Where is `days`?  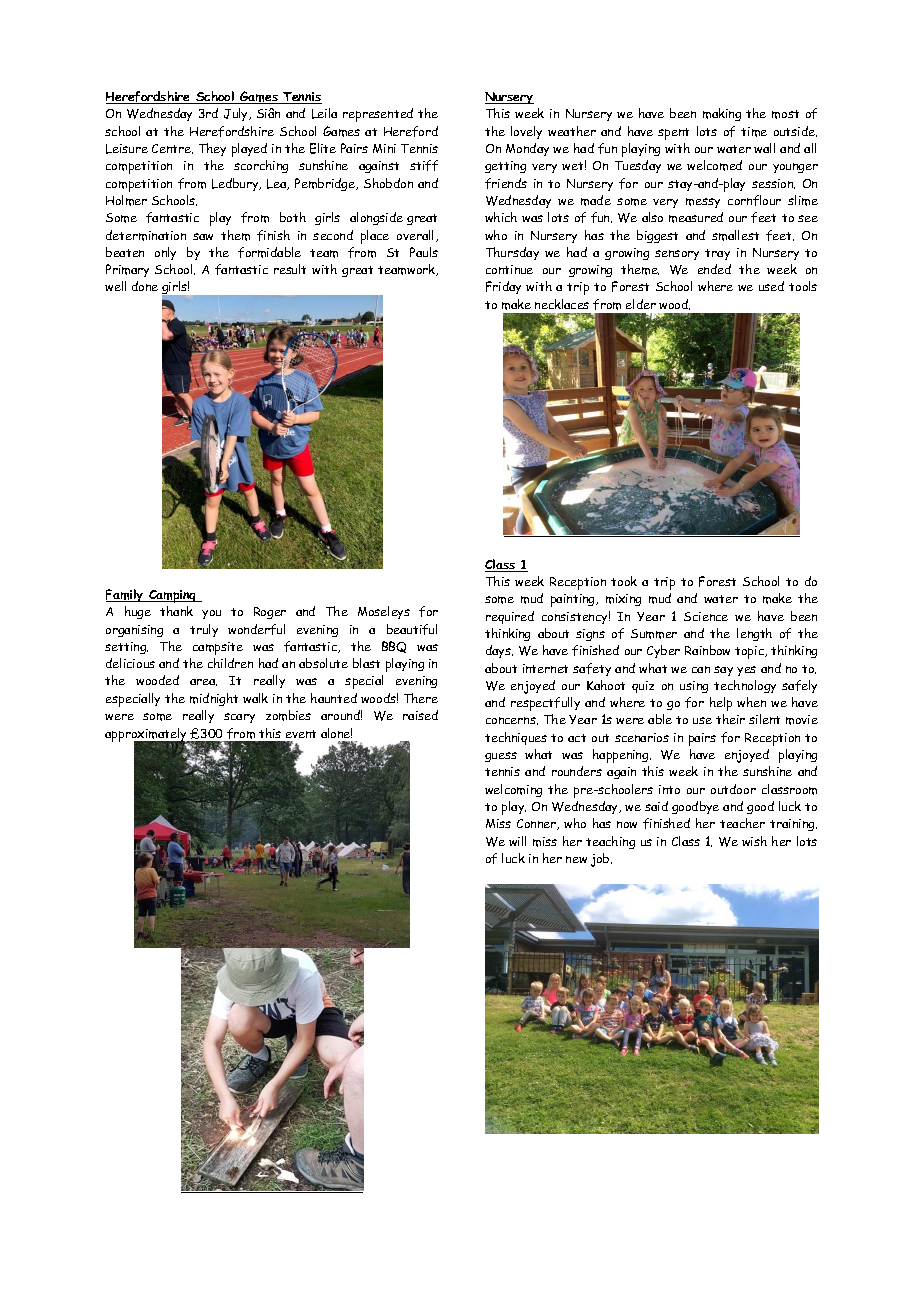 days is located at coordinates (499, 651).
